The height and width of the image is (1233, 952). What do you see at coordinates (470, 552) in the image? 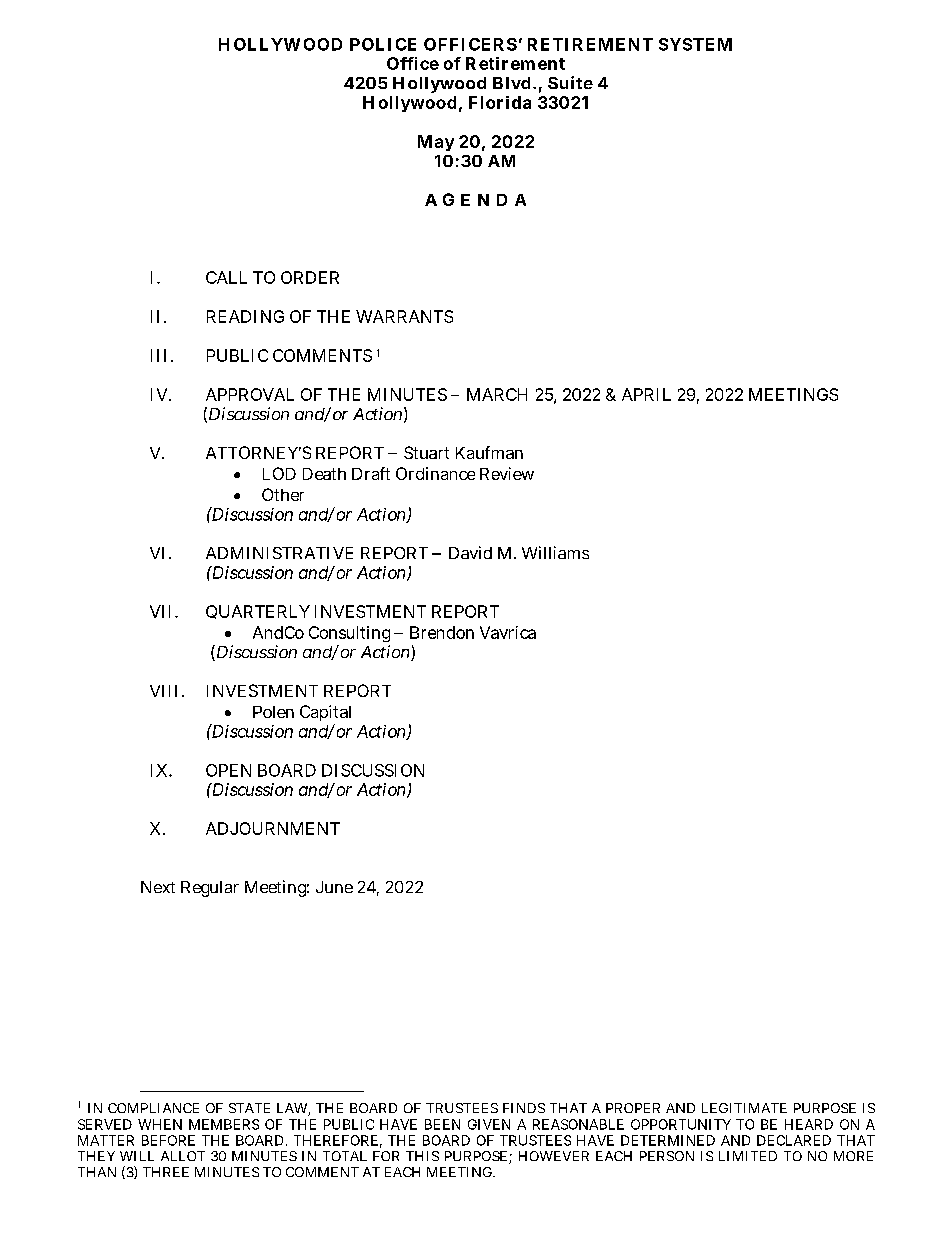
I see `David` at bounding box center [470, 552].
